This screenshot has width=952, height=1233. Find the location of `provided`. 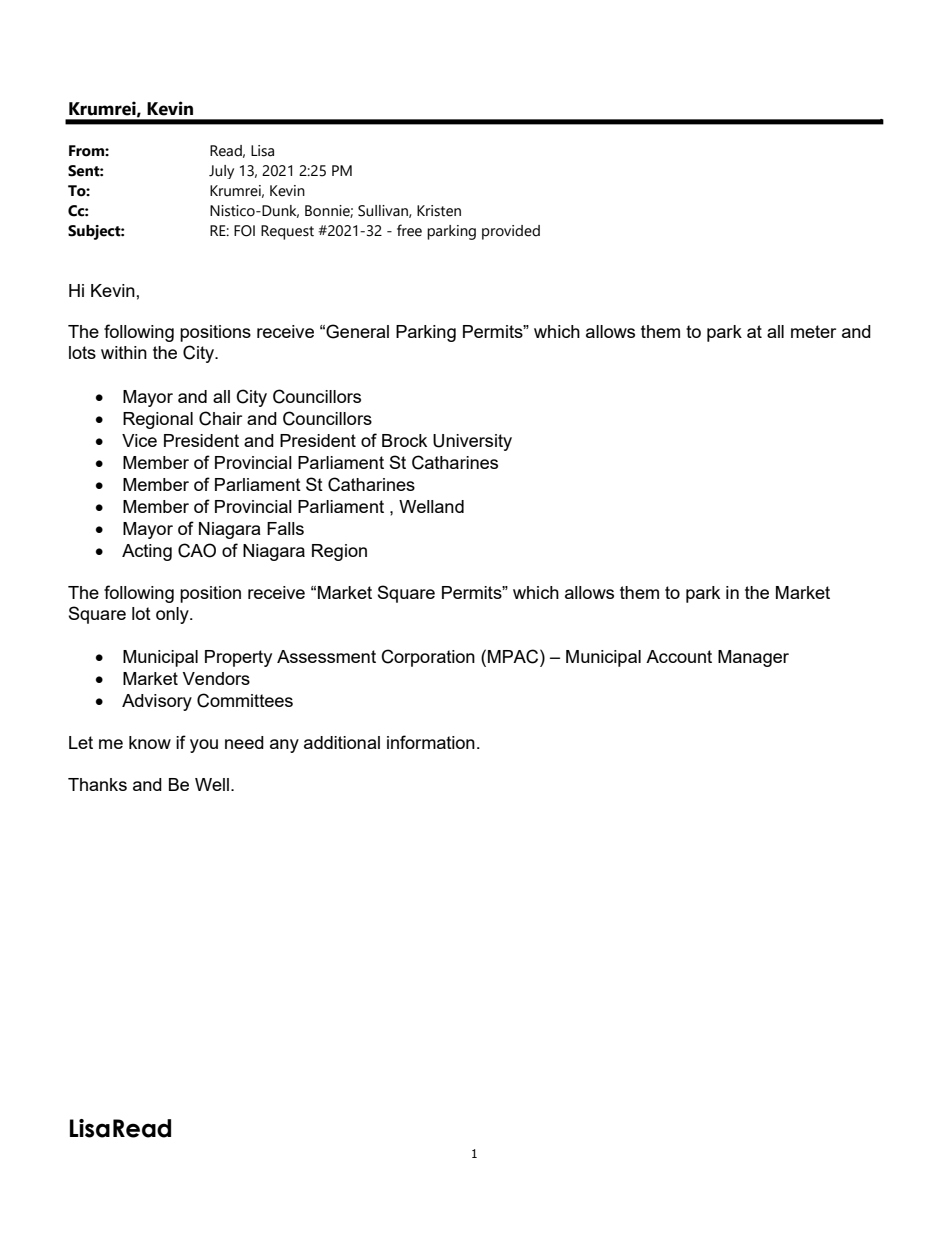

provided is located at coordinates (511, 232).
